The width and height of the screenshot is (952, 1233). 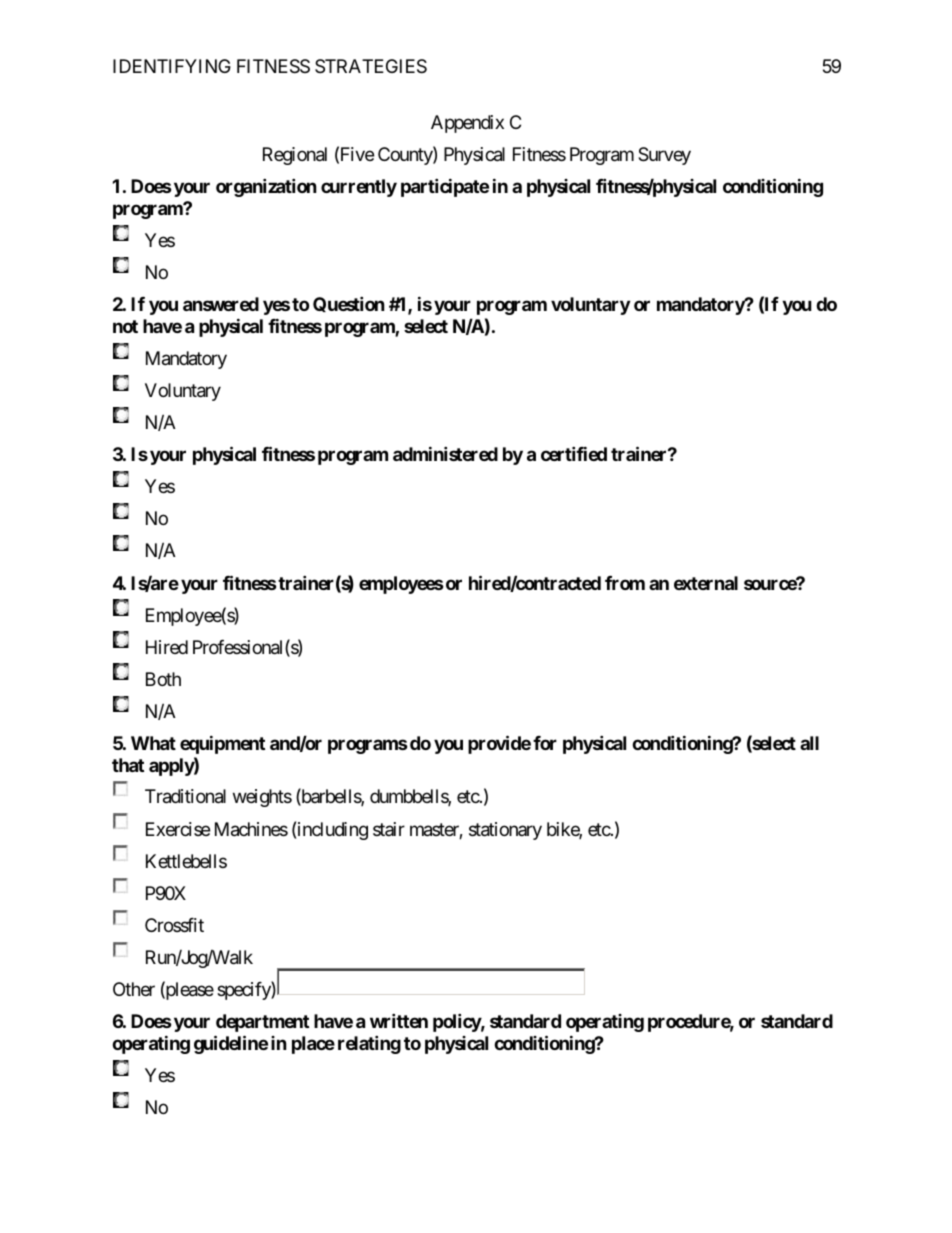 I want to click on not, so click(x=125, y=326).
